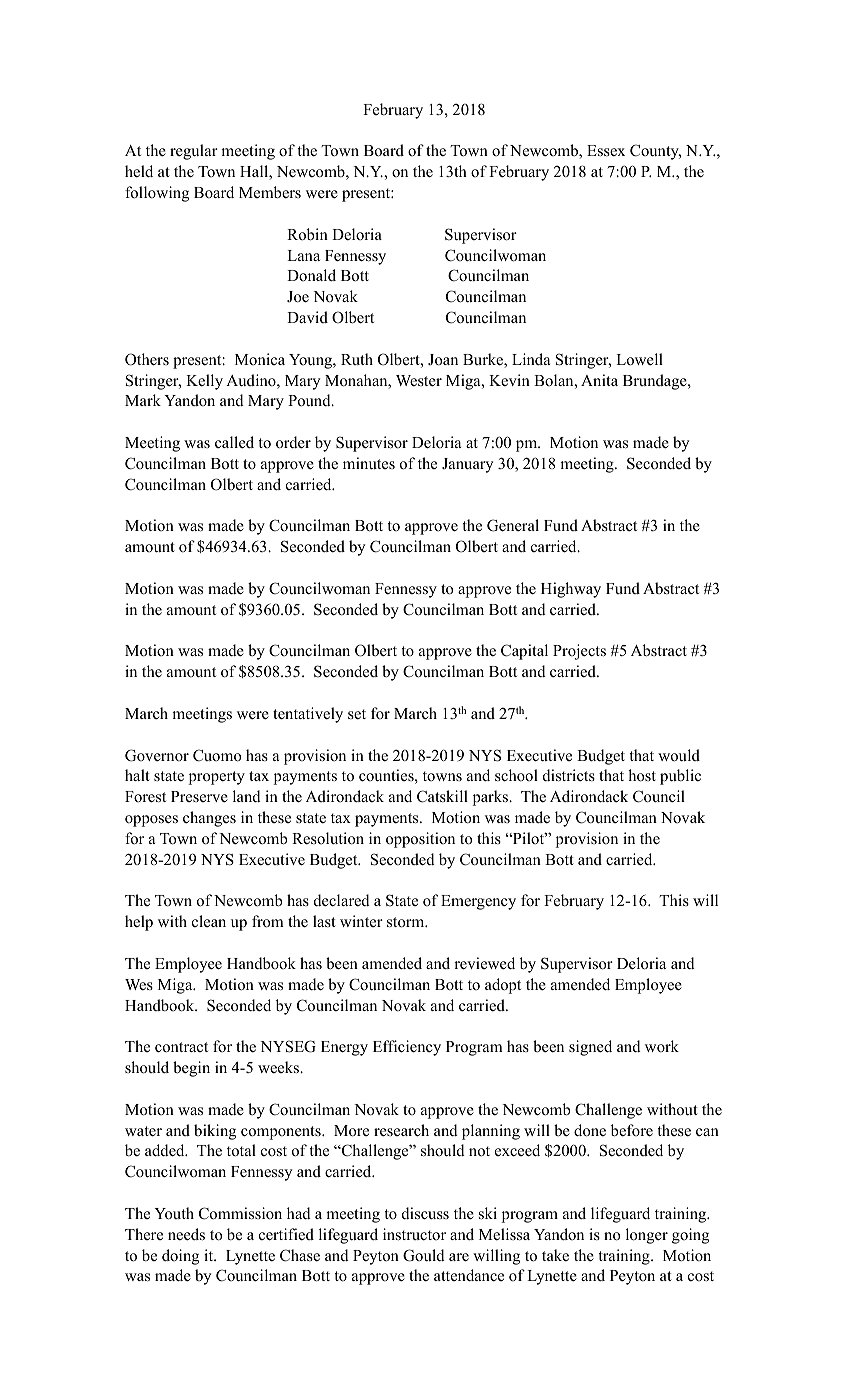 The width and height of the document is (849, 1400). I want to click on Essex, so click(606, 151).
